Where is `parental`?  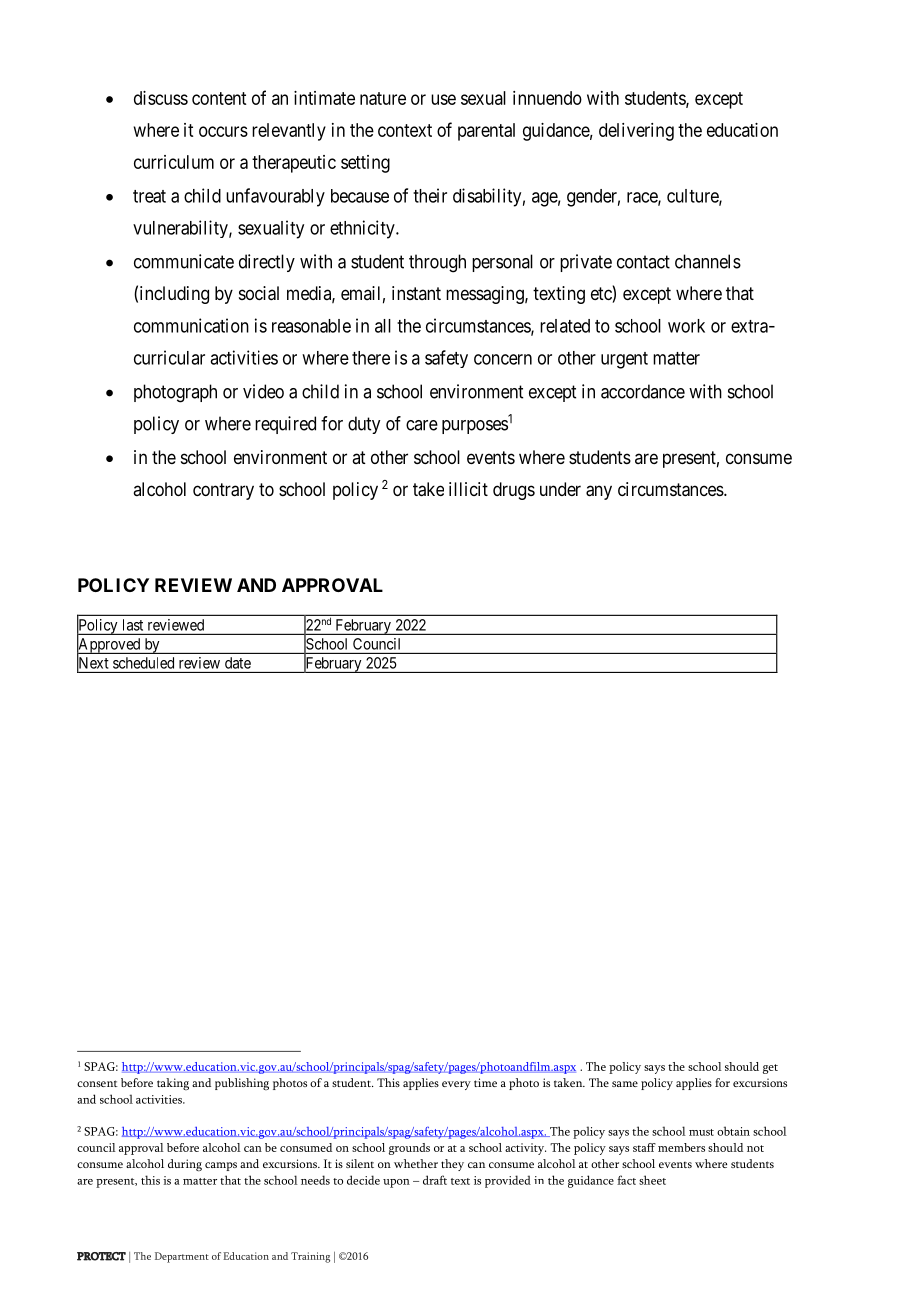
parental is located at coordinates (486, 132).
